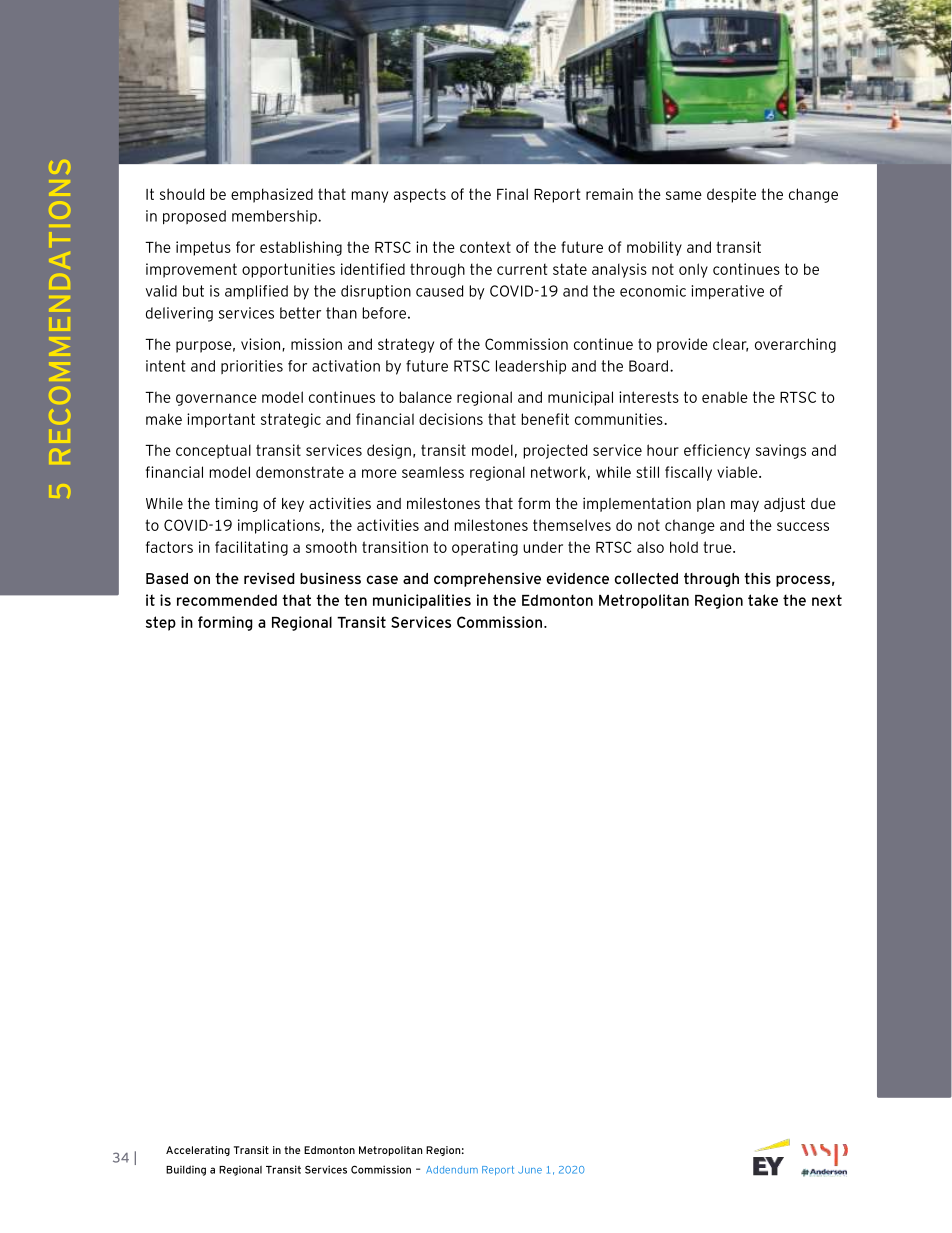 The image size is (952, 1233). I want to click on despite, so click(731, 195).
